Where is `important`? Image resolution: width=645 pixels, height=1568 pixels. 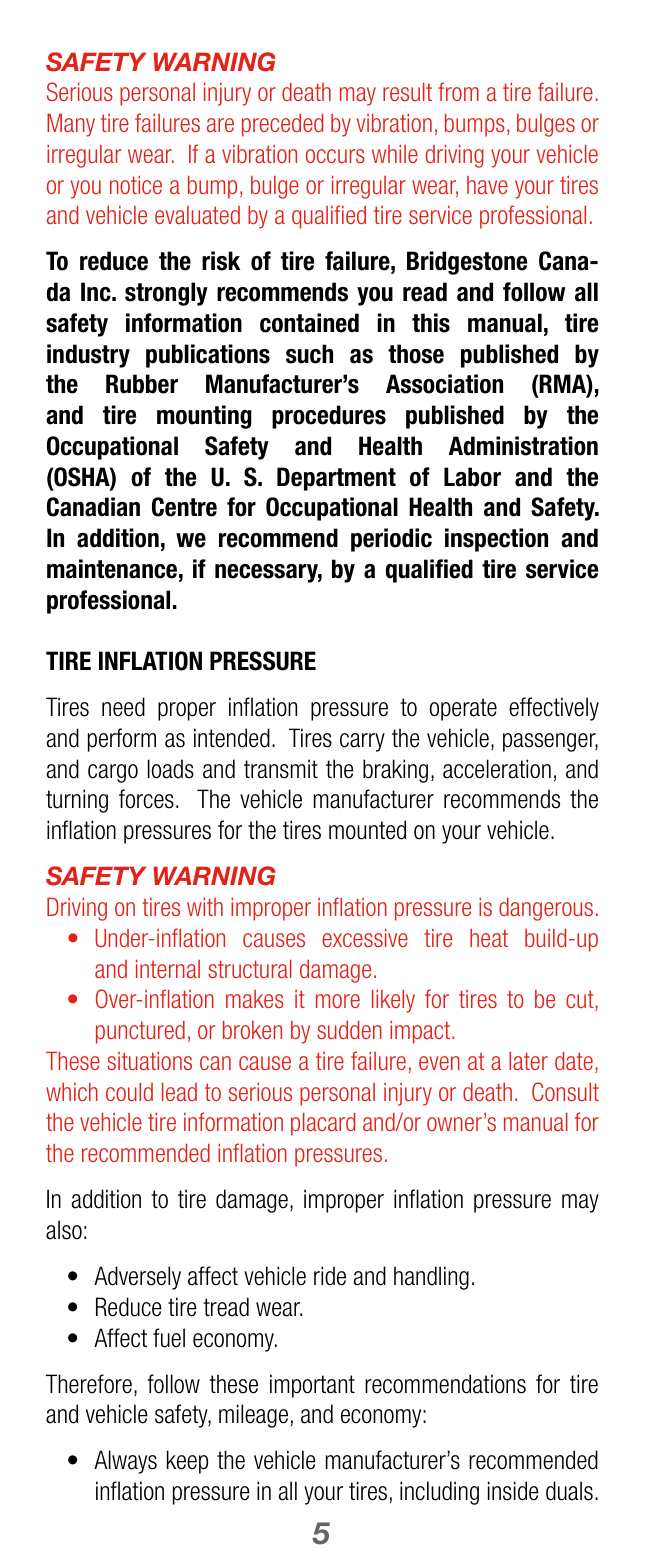
important is located at coordinates (312, 1386).
